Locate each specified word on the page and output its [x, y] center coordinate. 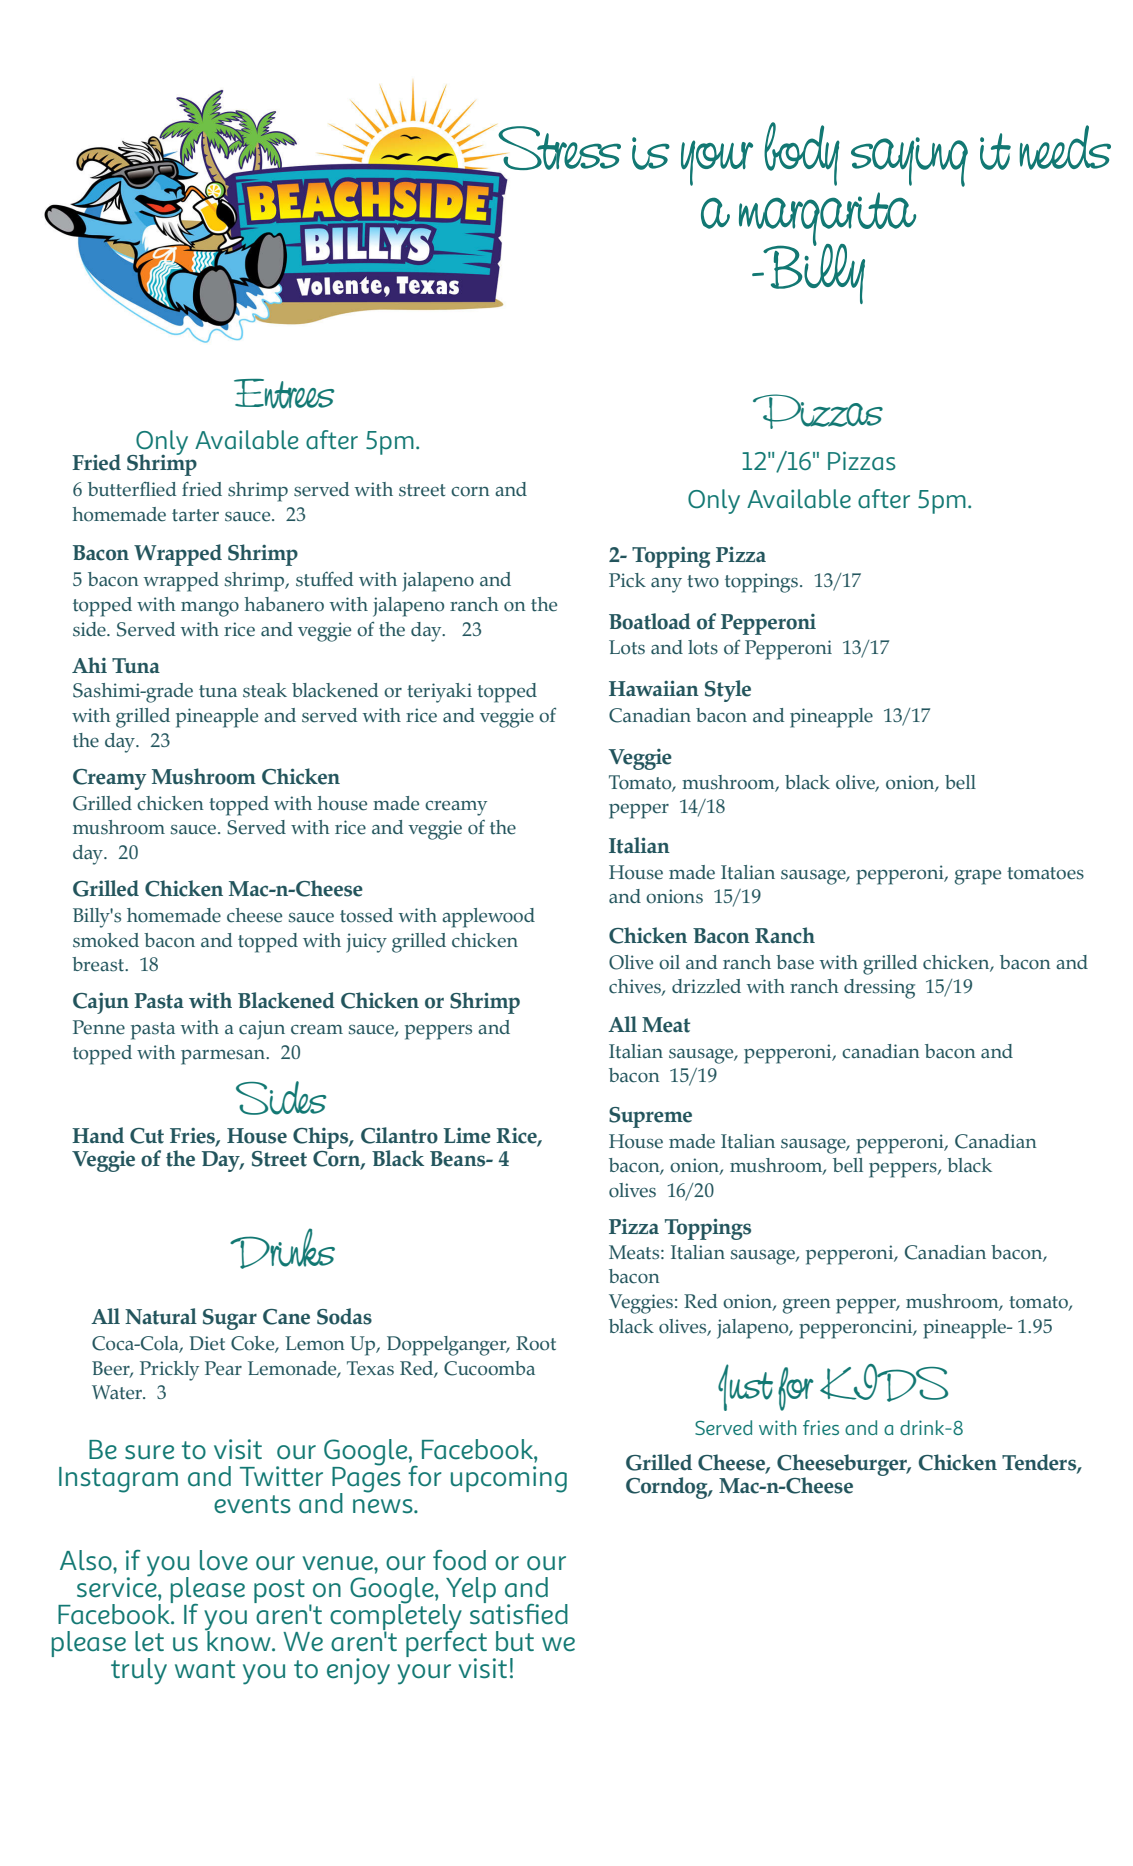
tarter [195, 515]
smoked [106, 940]
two [703, 581]
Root [536, 1343]
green [806, 1306]
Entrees [284, 394]
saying [909, 162]
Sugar [230, 1319]
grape [977, 877]
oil [669, 962]
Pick [627, 580]
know [239, 1639]
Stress [558, 149]
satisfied [519, 1613]
